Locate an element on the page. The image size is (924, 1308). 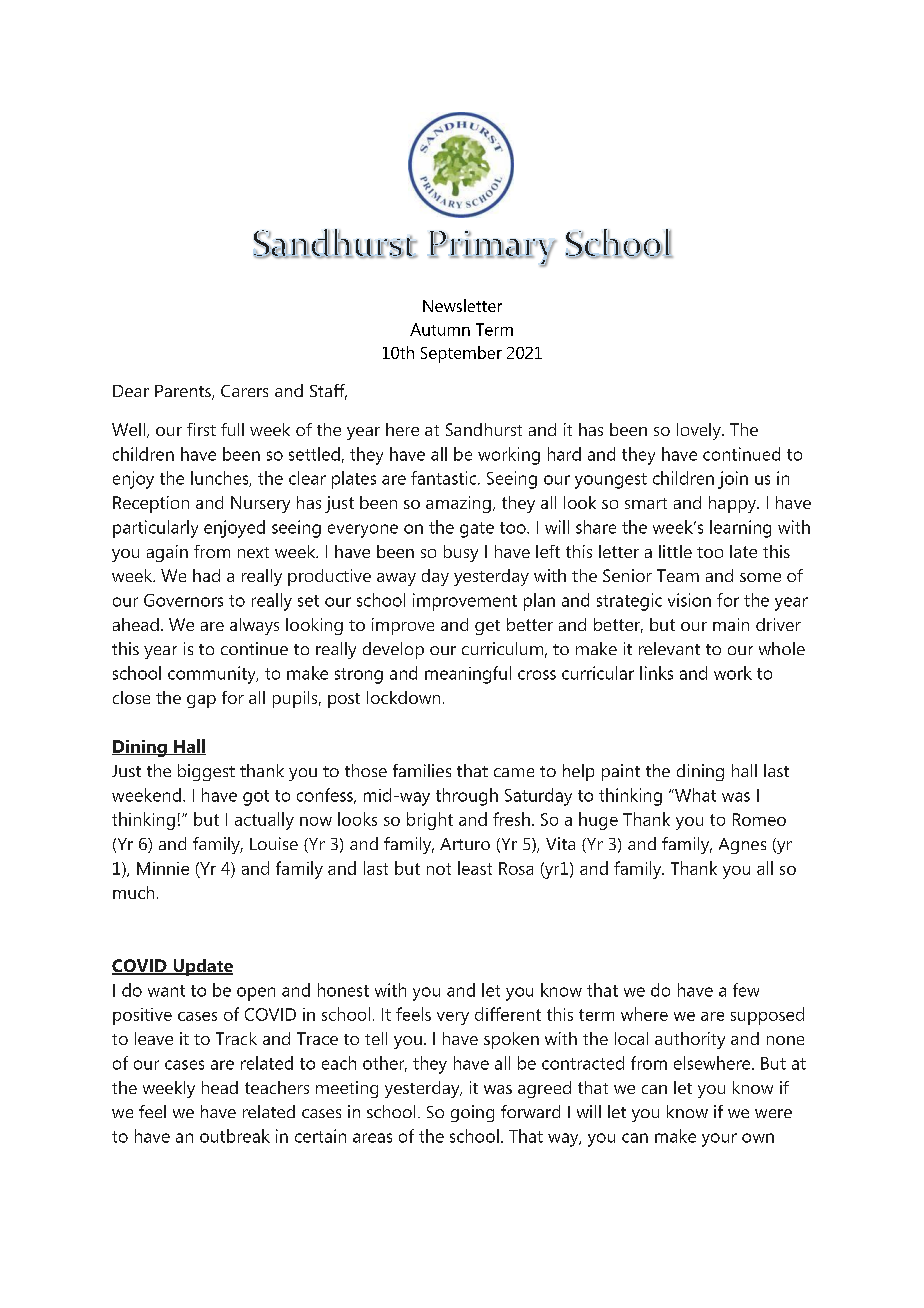
community is located at coordinates (213, 675).
